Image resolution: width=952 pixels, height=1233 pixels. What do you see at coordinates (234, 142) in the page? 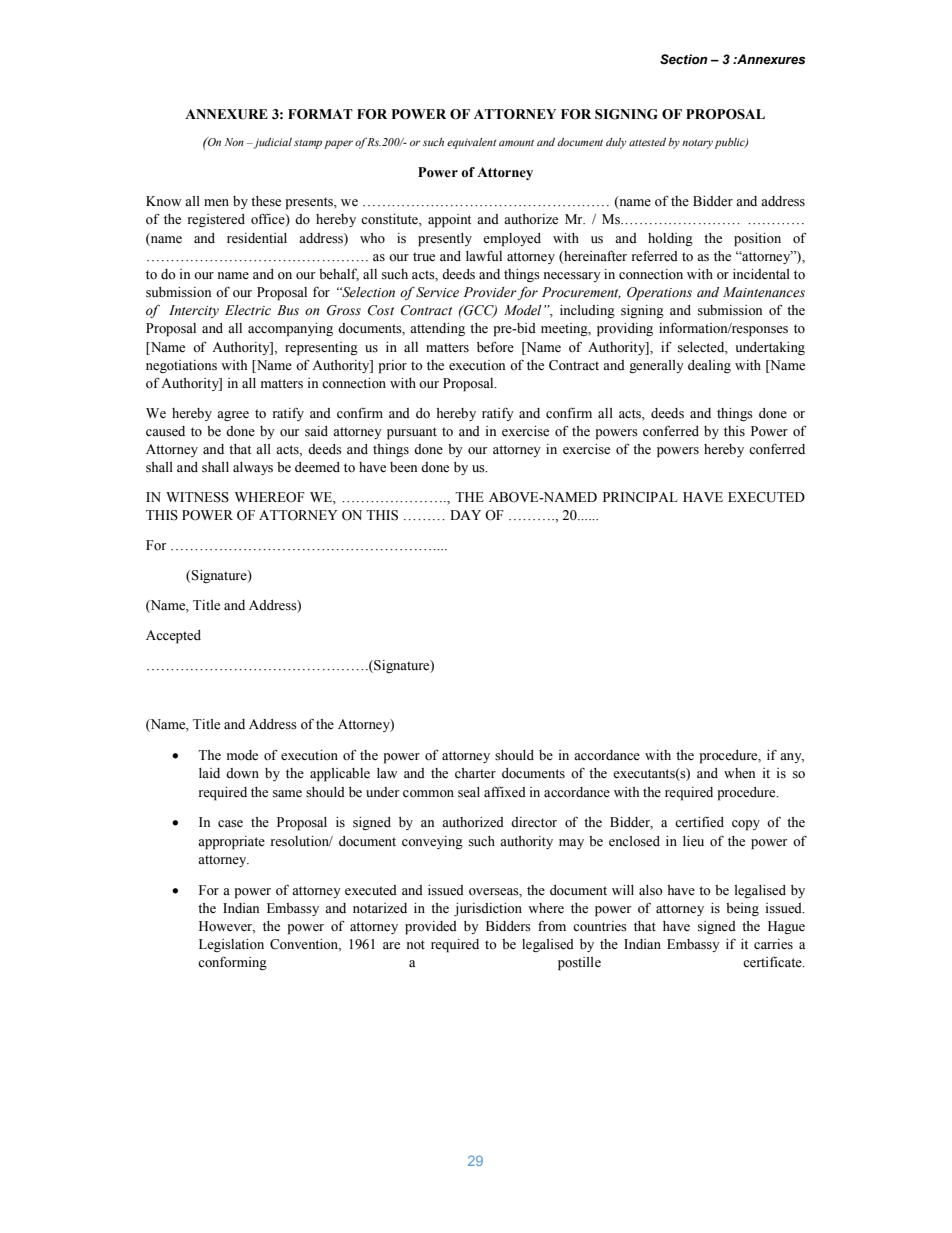
I see `Non` at bounding box center [234, 142].
